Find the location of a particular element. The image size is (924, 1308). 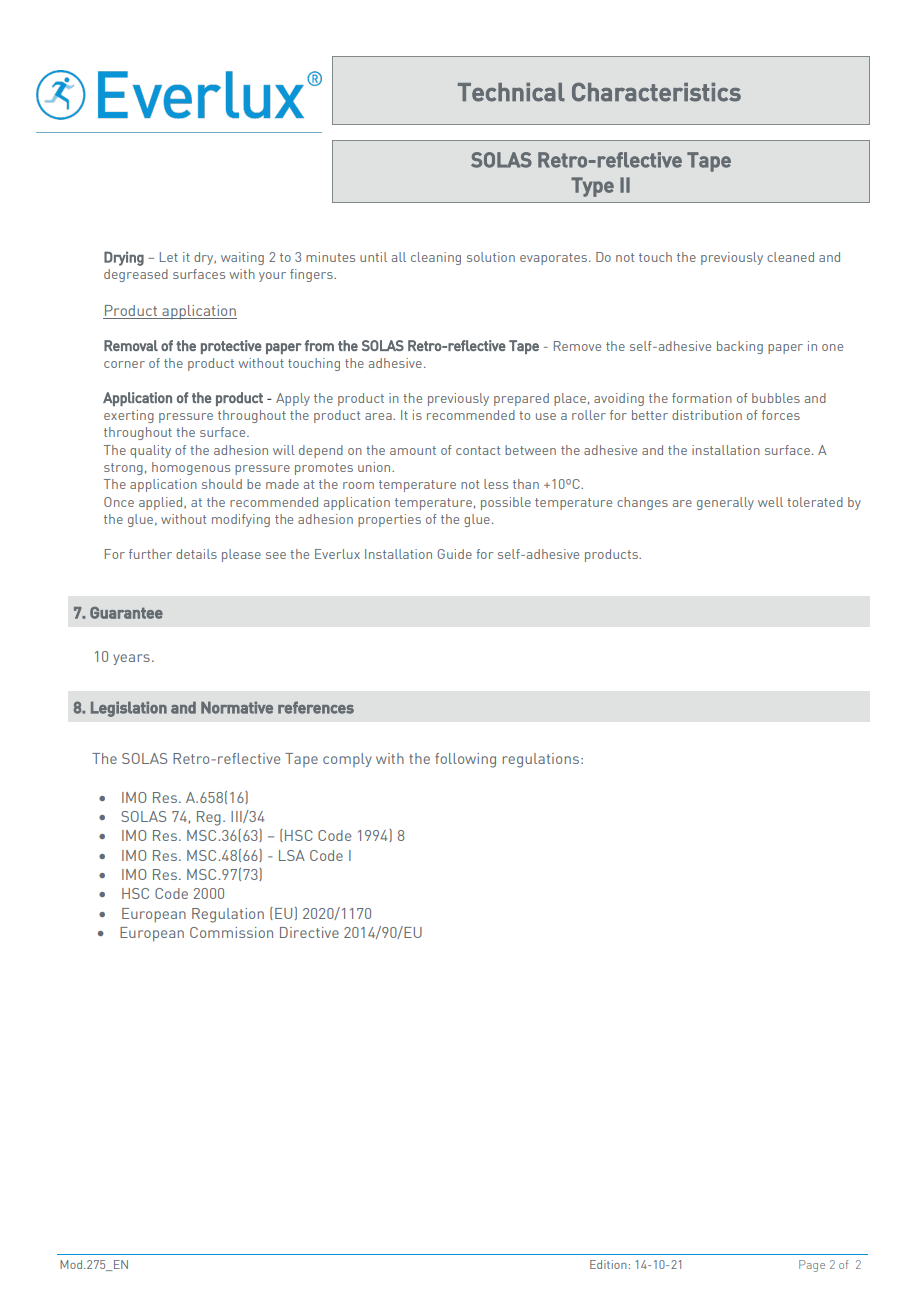

Characteristics is located at coordinates (656, 92).
